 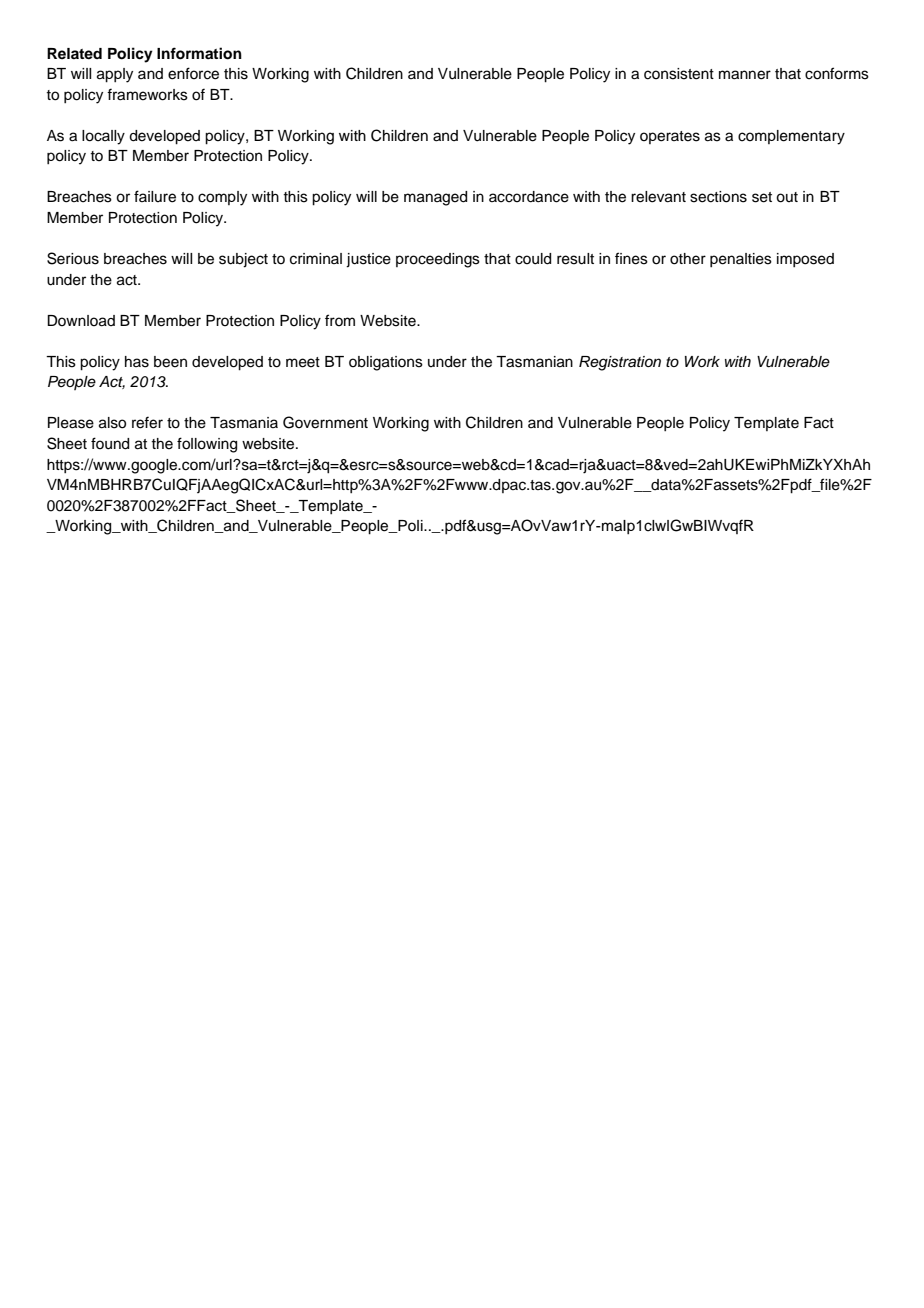 What do you see at coordinates (679, 74) in the page?
I see `consistent` at bounding box center [679, 74].
